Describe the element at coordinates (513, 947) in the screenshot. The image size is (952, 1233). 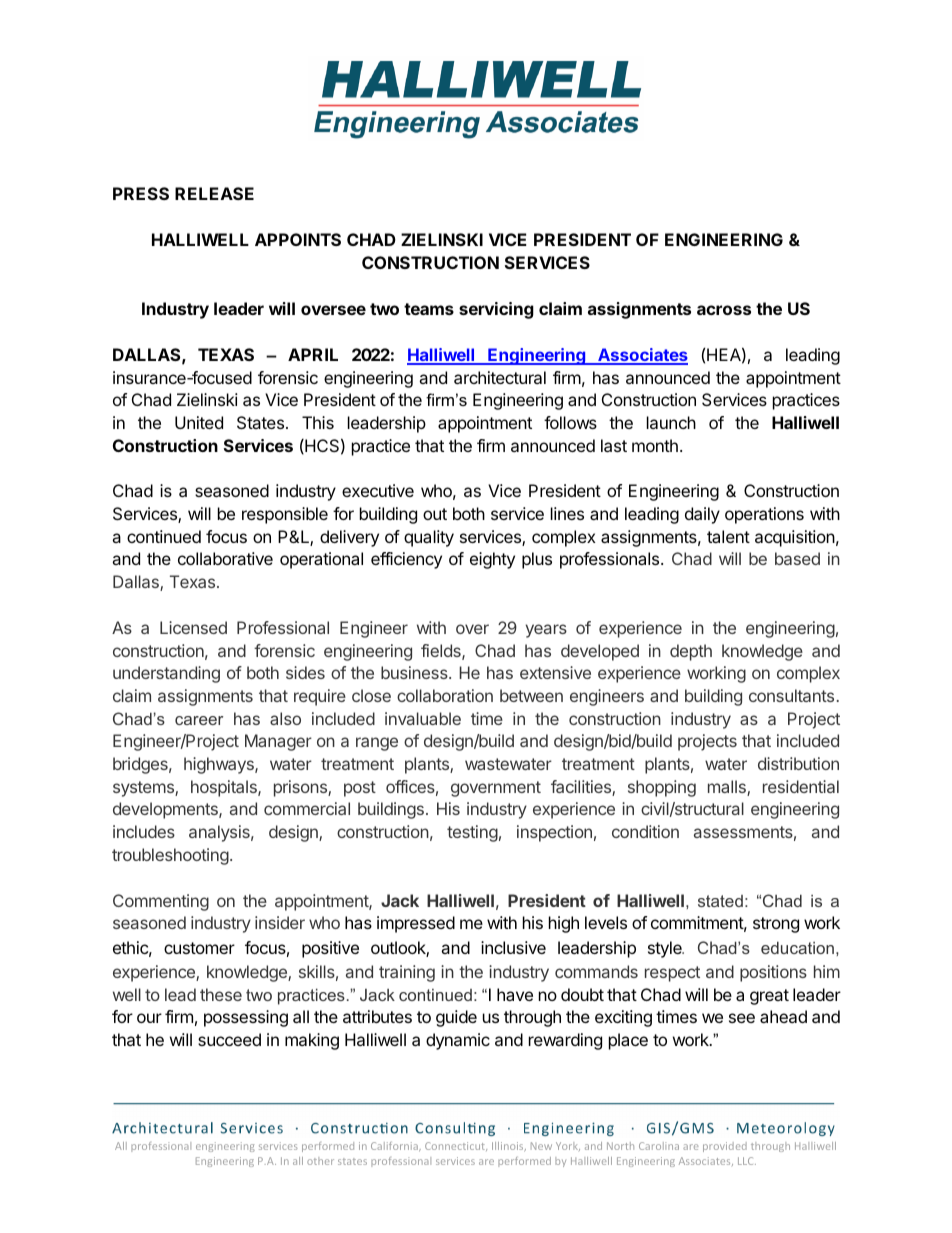
I see `inclusive` at that location.
